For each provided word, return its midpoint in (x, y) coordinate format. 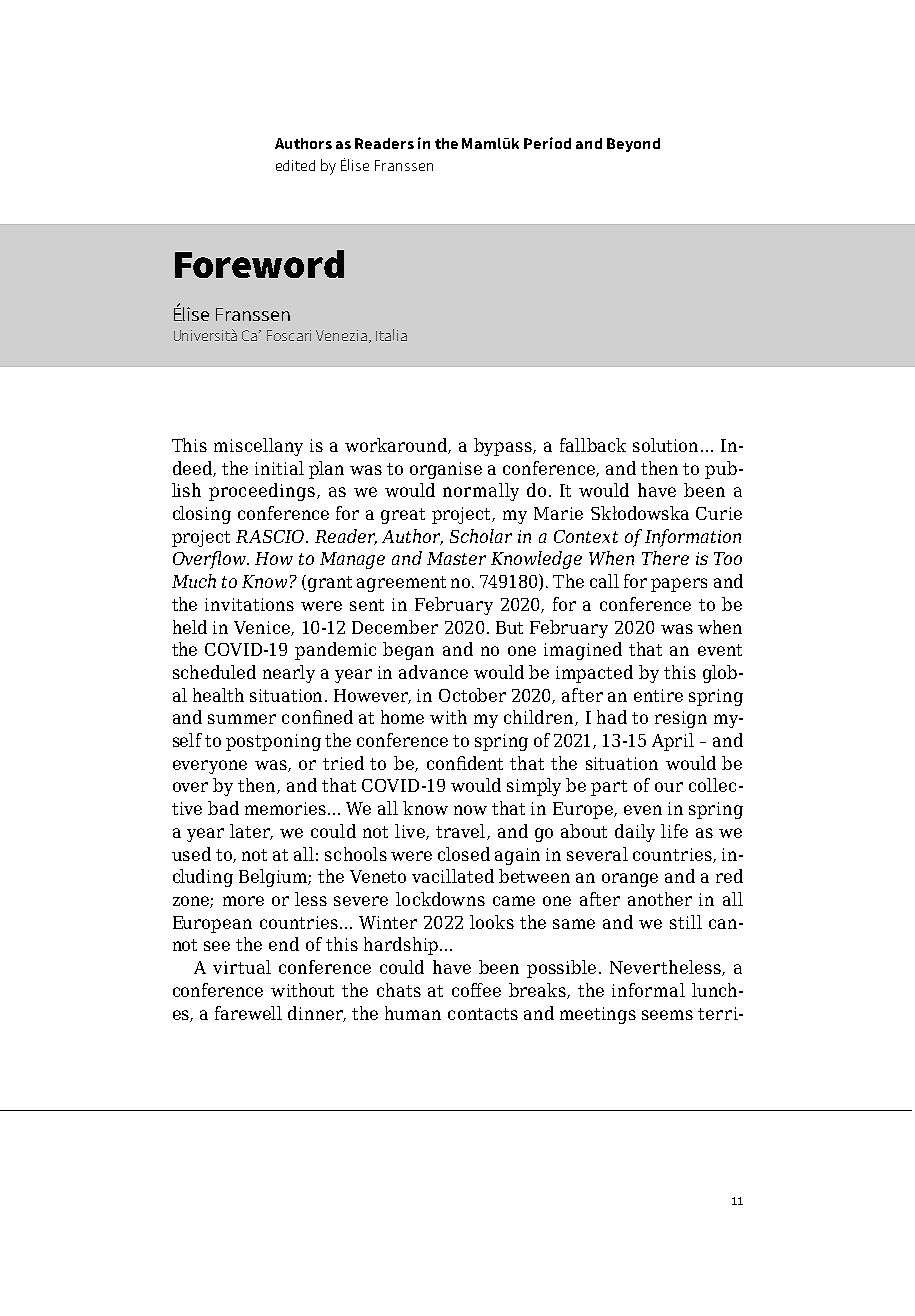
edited (295, 165)
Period (547, 143)
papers (679, 585)
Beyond (633, 145)
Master (456, 558)
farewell (248, 1013)
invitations (249, 604)
